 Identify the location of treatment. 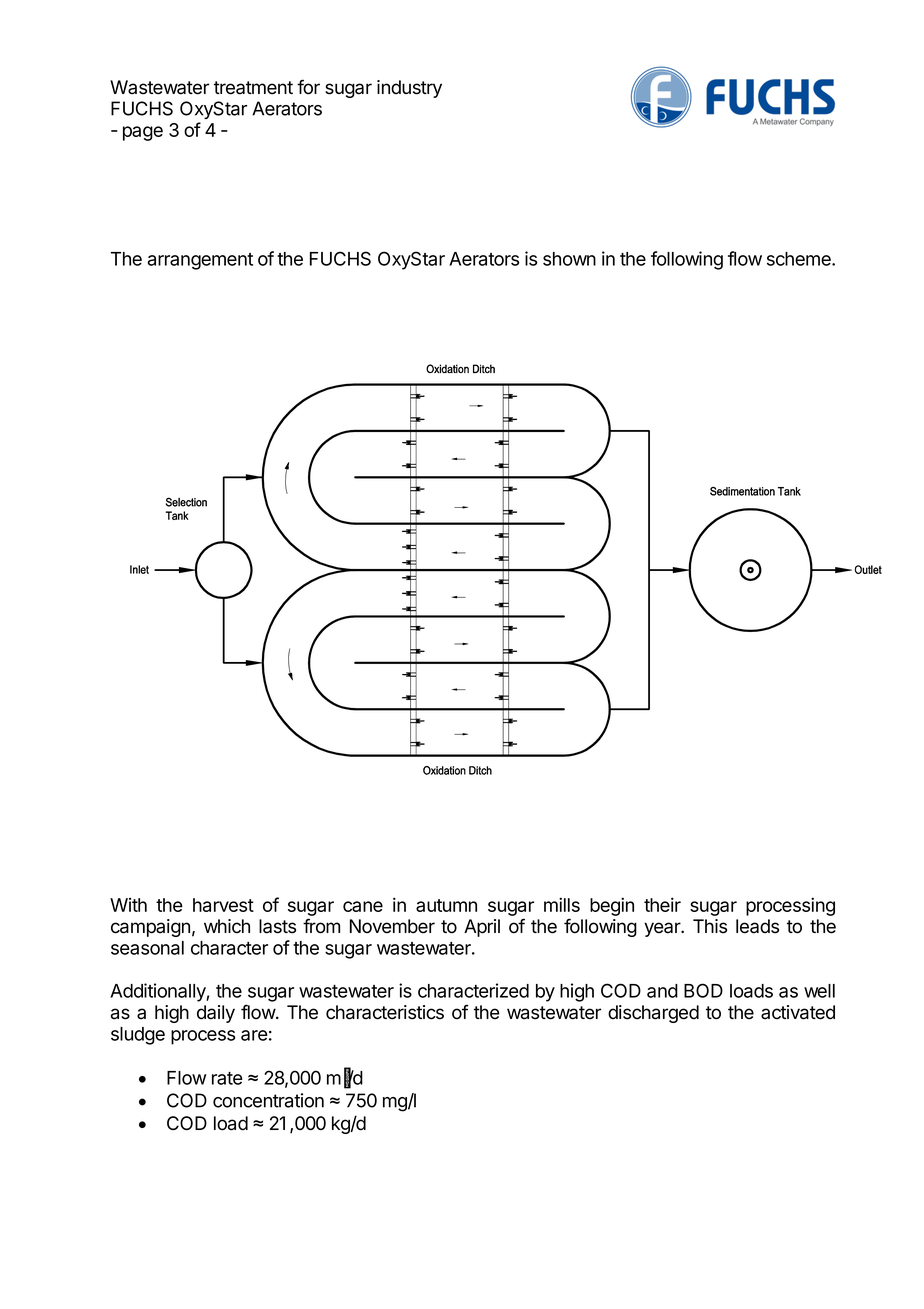
(253, 88).
